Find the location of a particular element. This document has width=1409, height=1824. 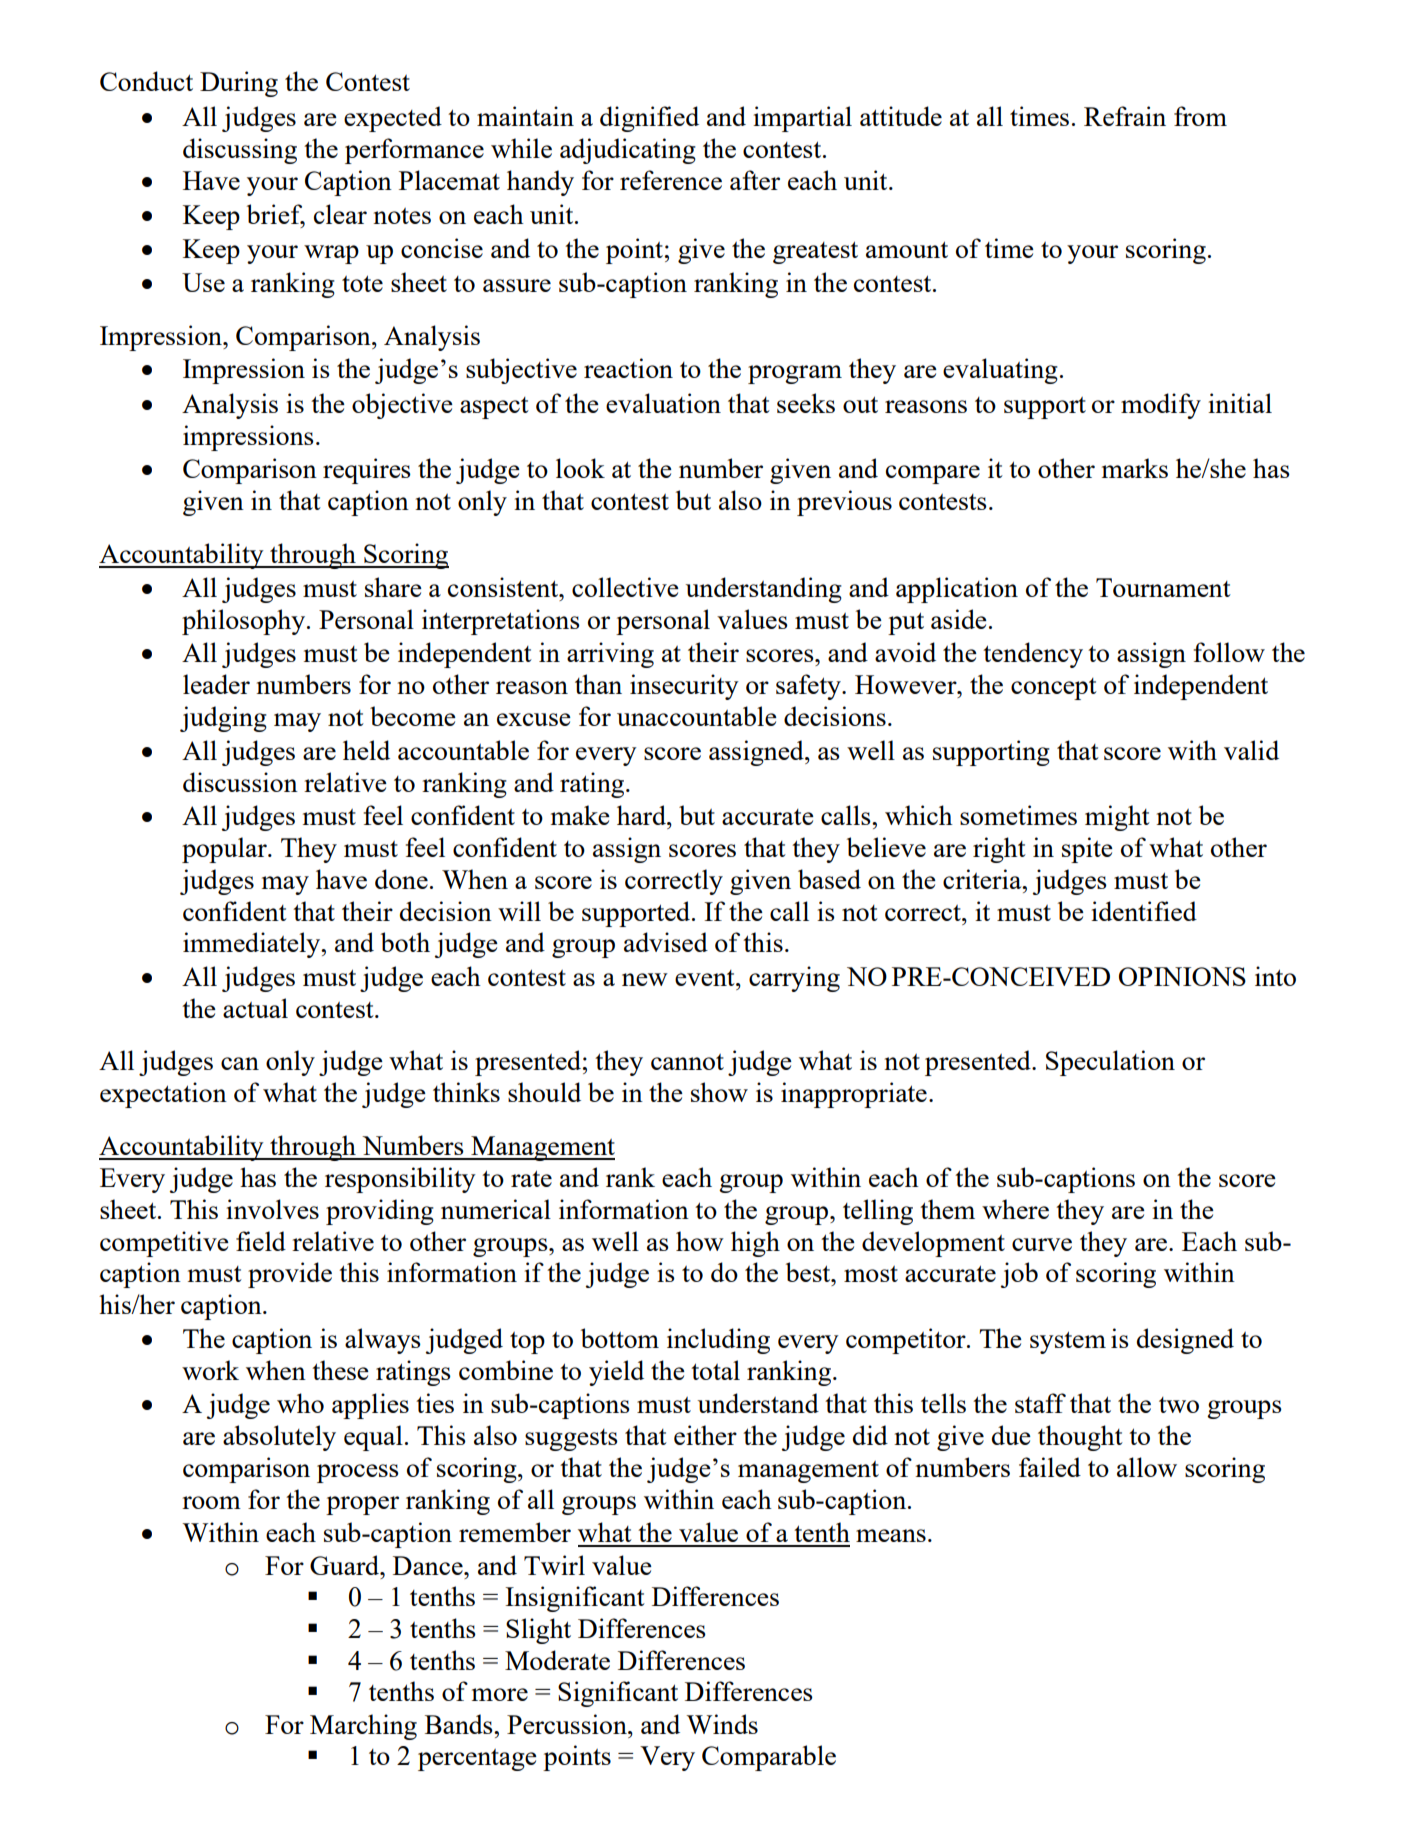

insecurity is located at coordinates (684, 687).
